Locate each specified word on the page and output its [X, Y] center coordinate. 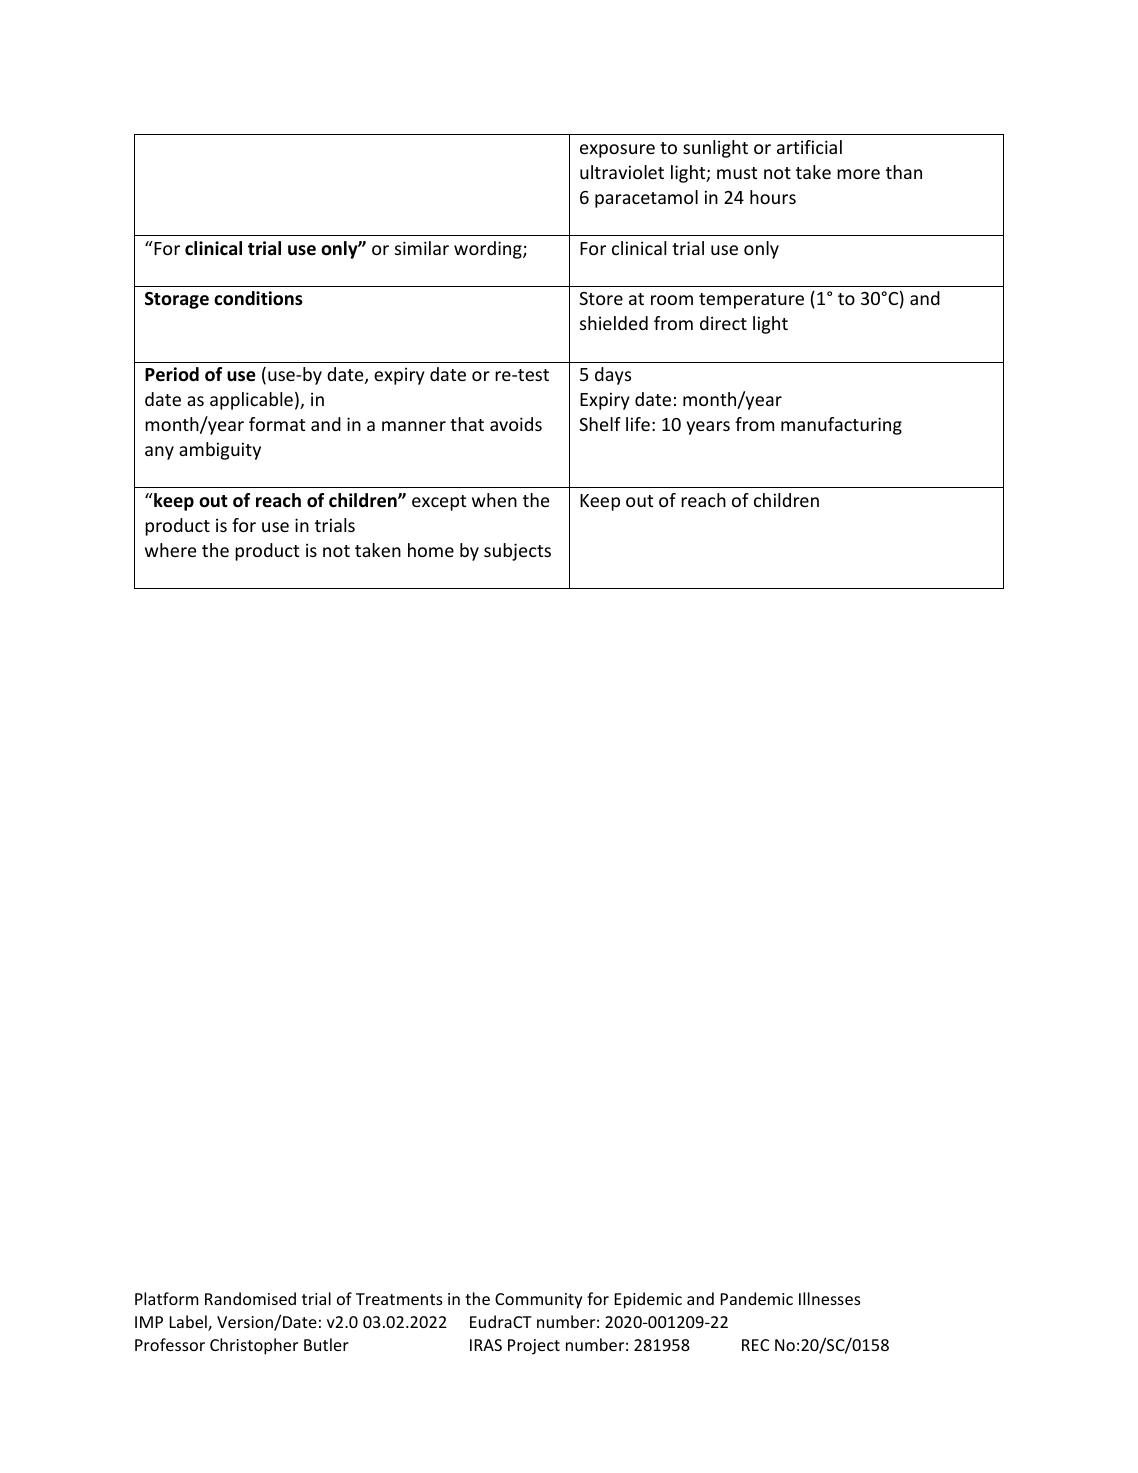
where [171, 550]
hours [773, 197]
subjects [517, 552]
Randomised [250, 1298]
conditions [258, 298]
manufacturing [841, 426]
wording [489, 250]
